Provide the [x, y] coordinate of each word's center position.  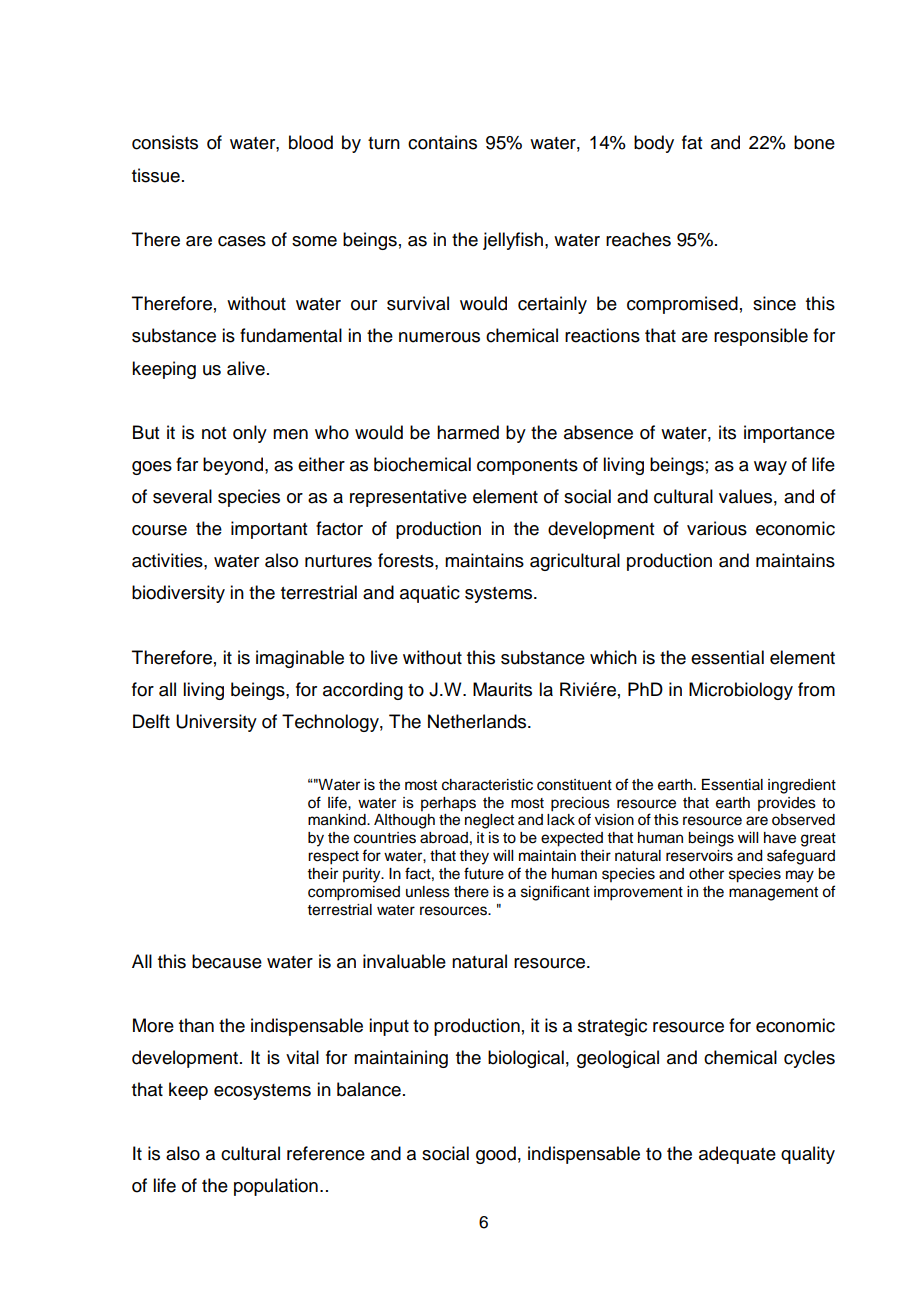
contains [442, 142]
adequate [737, 1155]
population [276, 1187]
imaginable [300, 659]
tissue [156, 175]
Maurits [502, 689]
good [496, 1155]
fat [692, 142]
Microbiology [741, 691]
